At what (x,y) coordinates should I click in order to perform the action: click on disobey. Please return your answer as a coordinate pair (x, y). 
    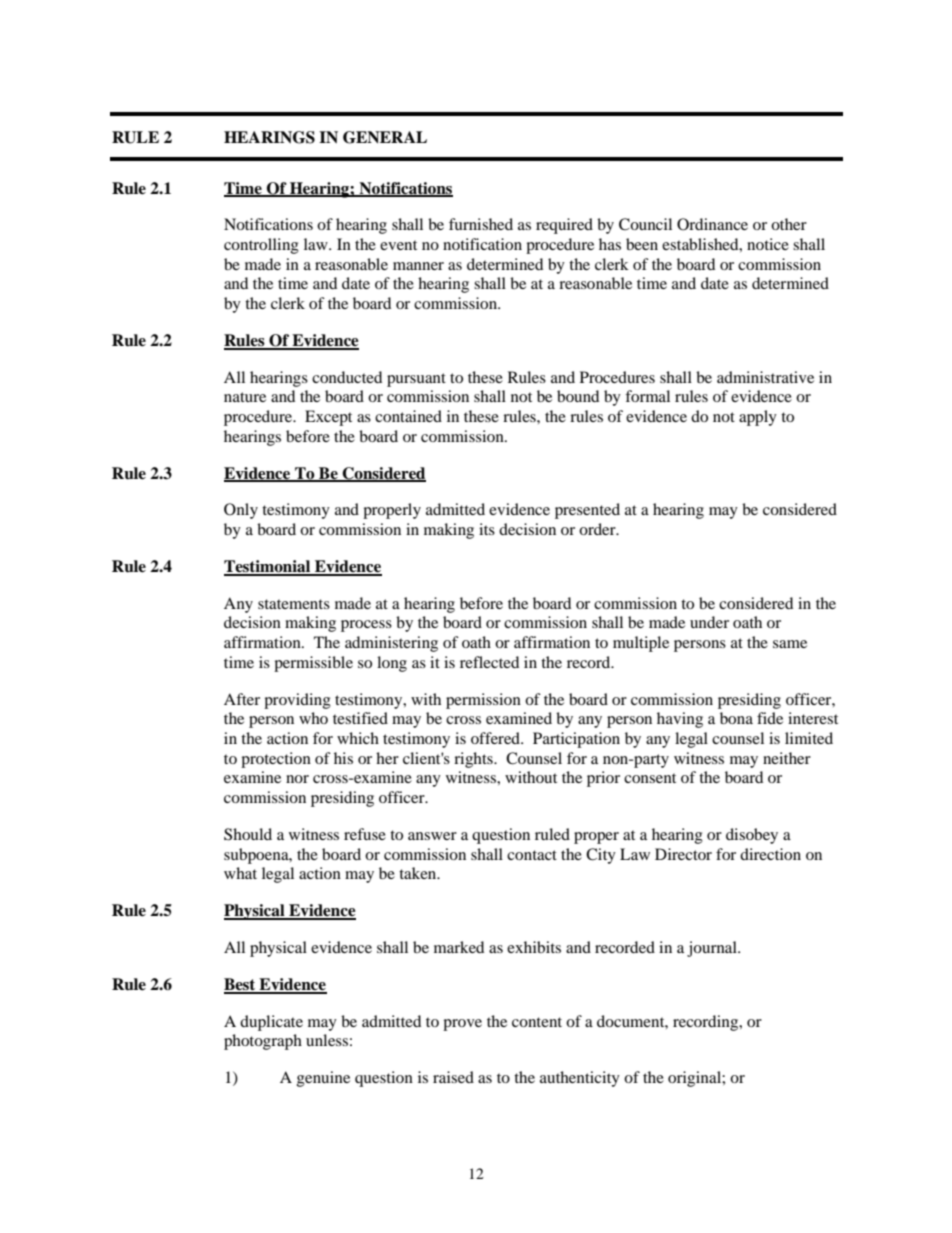
    Looking at the image, I should click on (752, 836).
